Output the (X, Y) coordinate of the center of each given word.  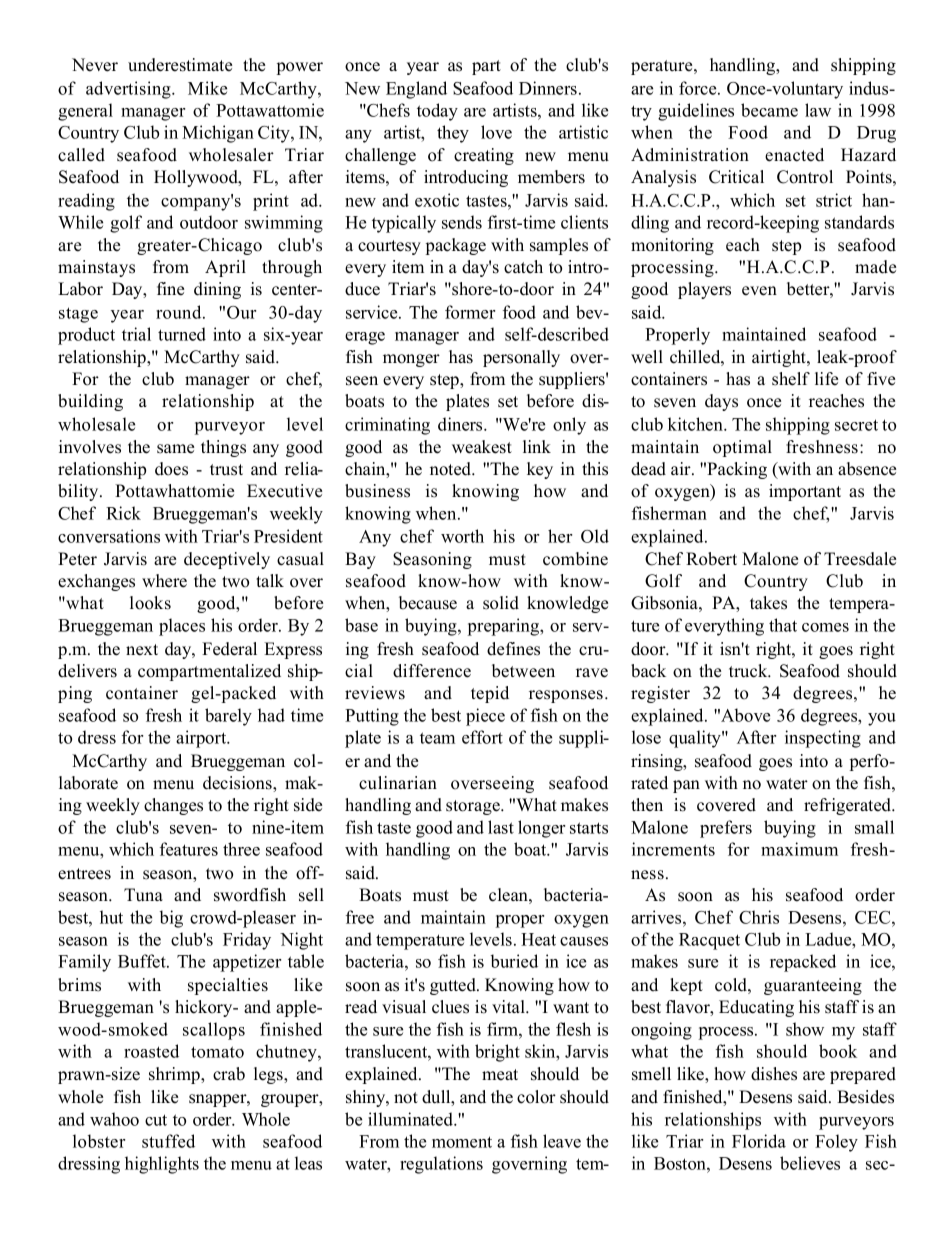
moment (462, 1142)
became (769, 110)
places (182, 627)
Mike (207, 88)
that (783, 625)
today (437, 112)
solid (501, 603)
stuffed (168, 1141)
